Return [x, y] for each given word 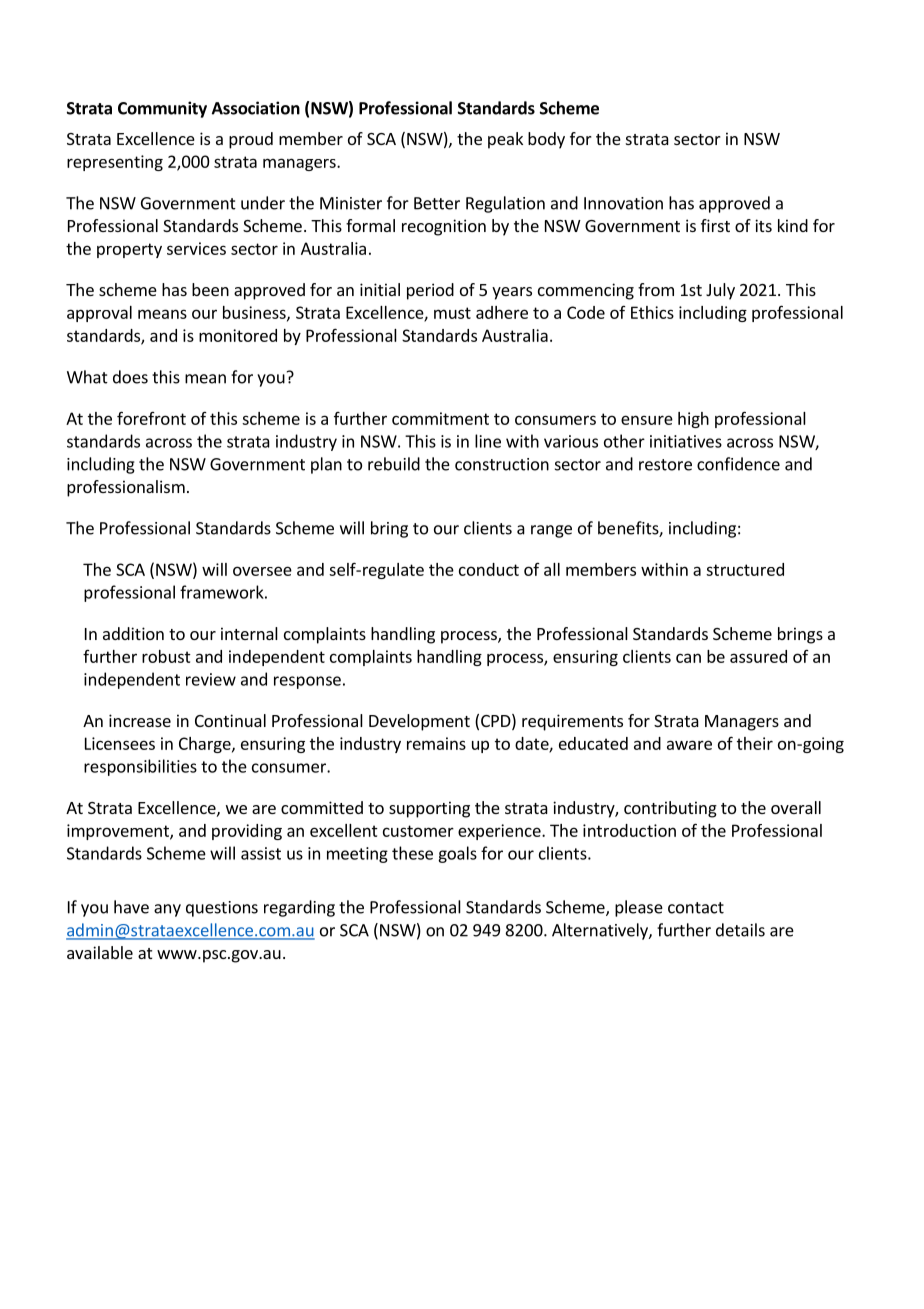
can [688, 658]
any [167, 910]
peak [505, 140]
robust [166, 656]
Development [419, 722]
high [693, 420]
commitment [440, 418]
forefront [151, 418]
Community [162, 109]
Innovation [623, 203]
